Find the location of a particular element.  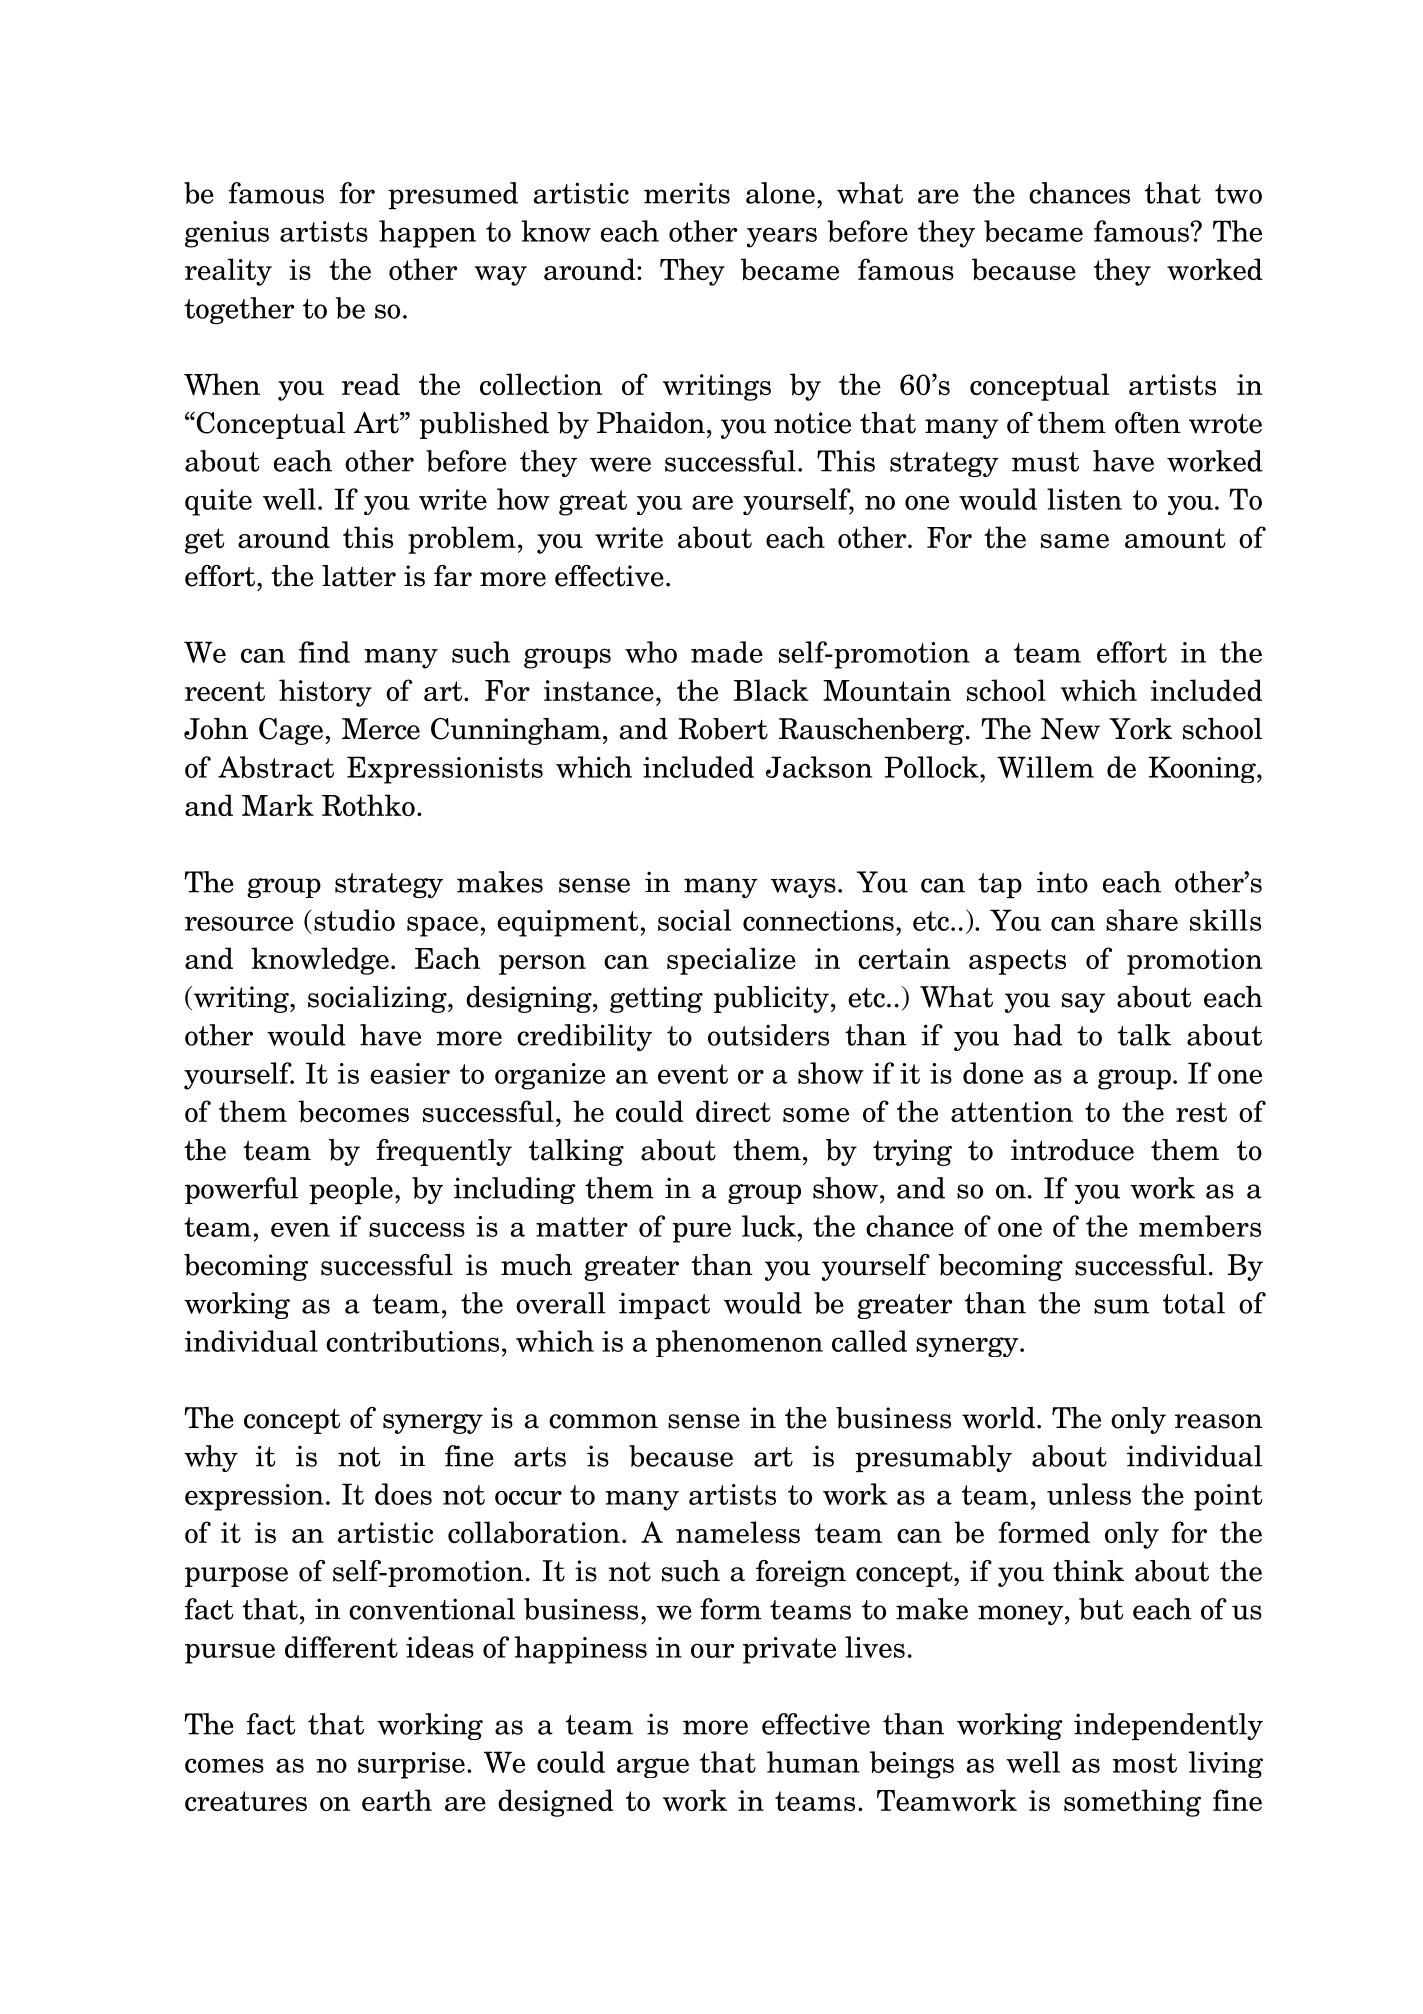

argue is located at coordinates (653, 1768).
